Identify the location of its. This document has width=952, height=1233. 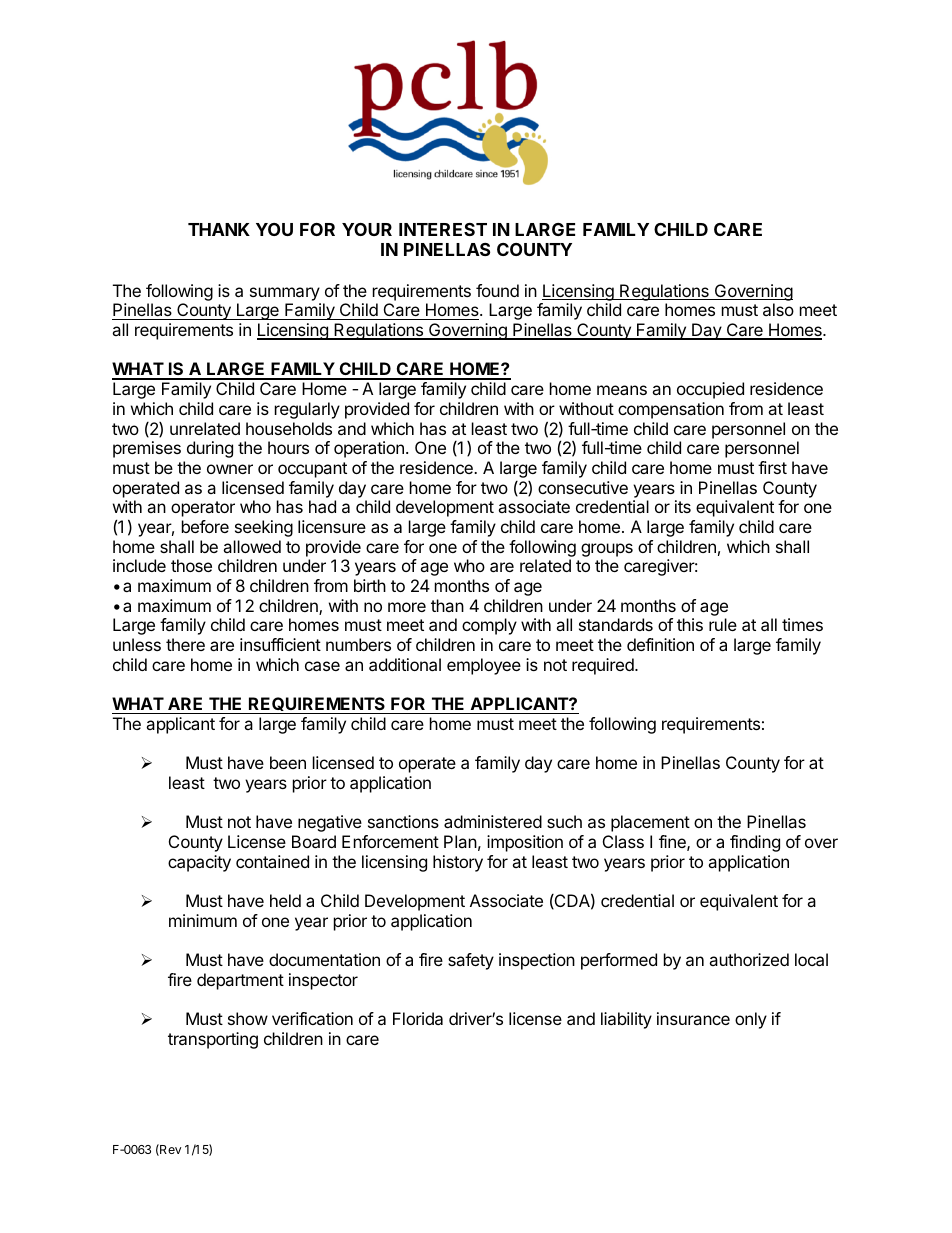
(683, 506).
